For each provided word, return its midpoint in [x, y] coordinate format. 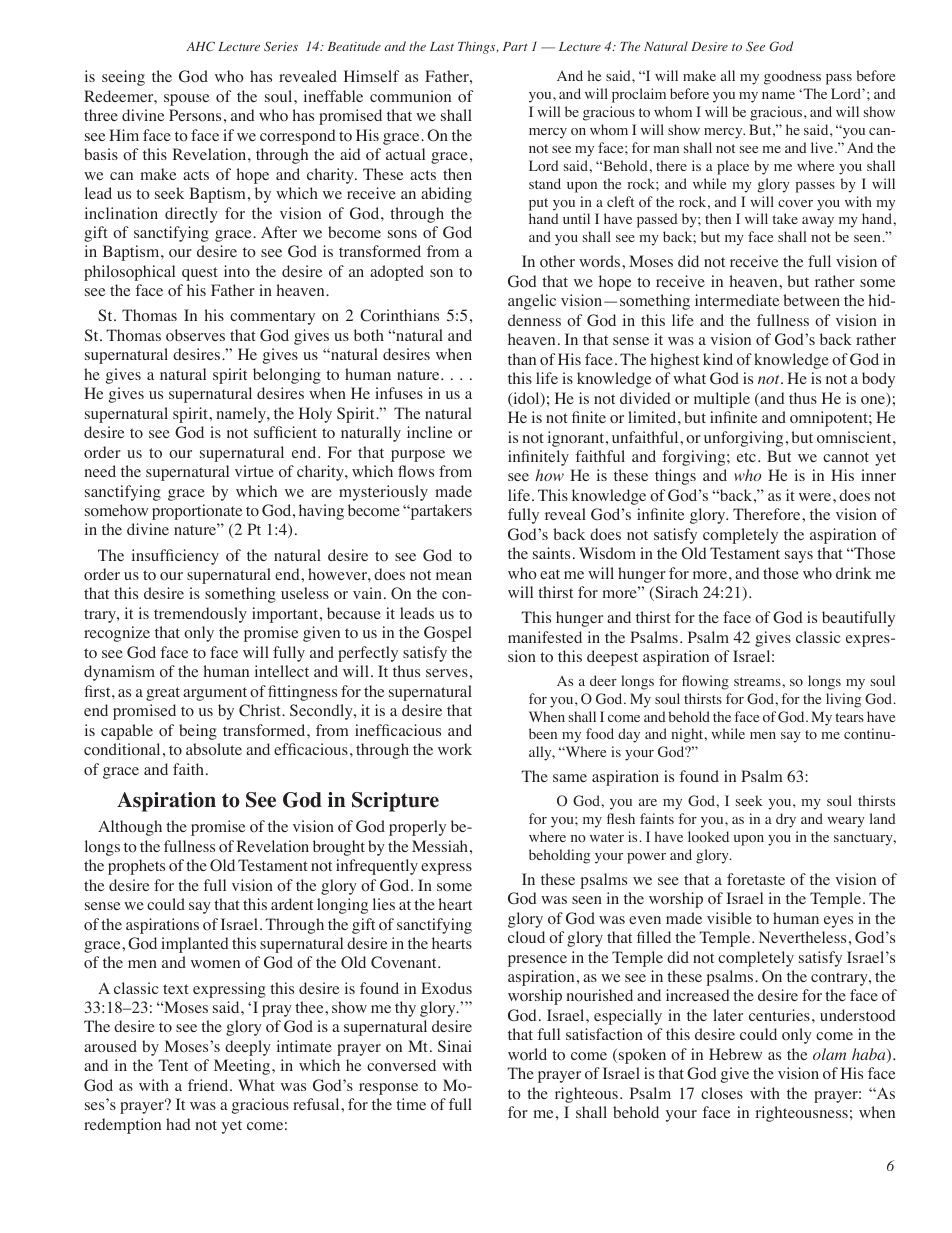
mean [454, 576]
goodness [792, 77]
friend [209, 1085]
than [522, 359]
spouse [186, 100]
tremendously [200, 615]
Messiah [441, 846]
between [811, 300]
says [799, 557]
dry [786, 820]
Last [442, 46]
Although [130, 828]
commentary [272, 318]
